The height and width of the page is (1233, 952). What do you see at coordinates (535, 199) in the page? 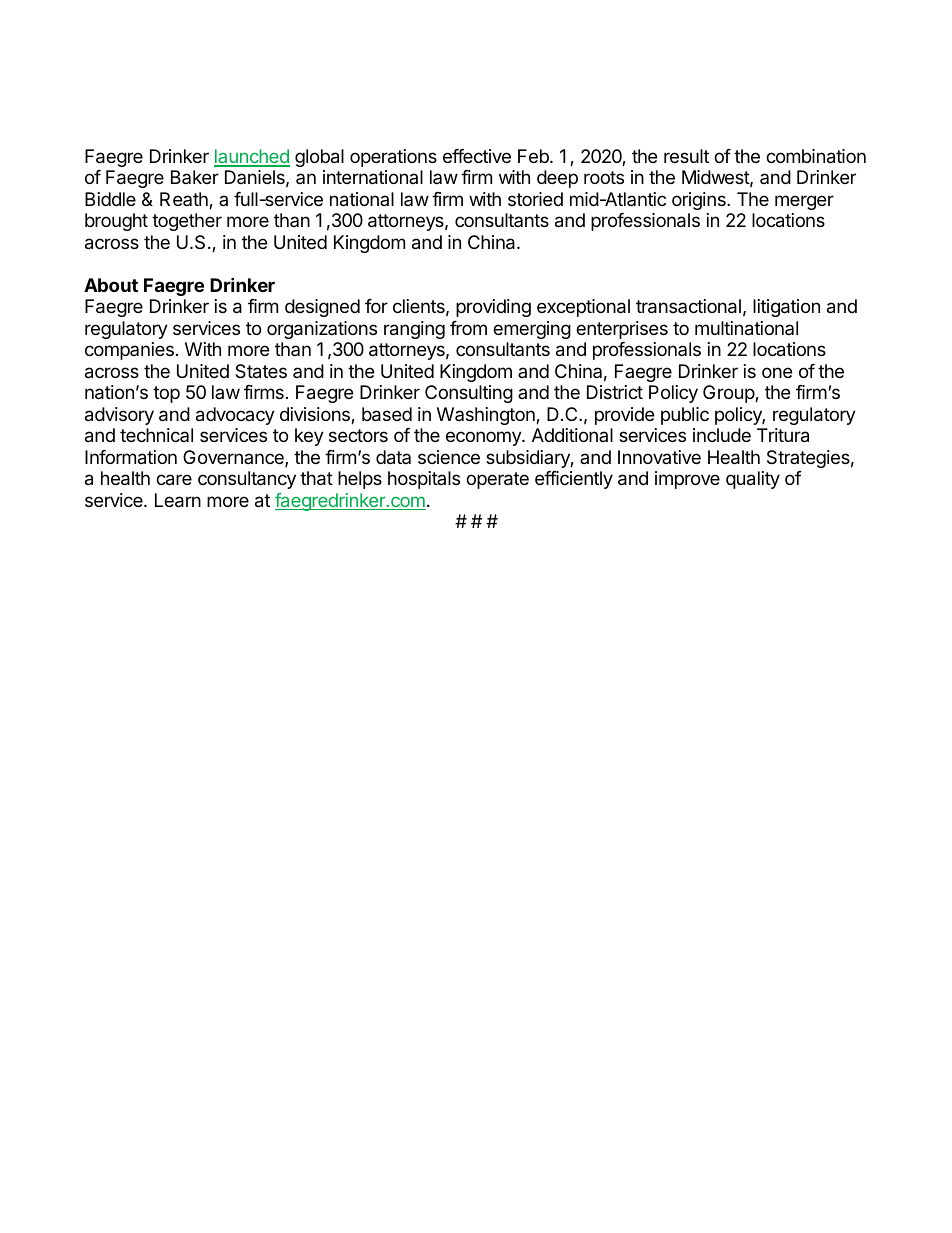
I see `storied` at bounding box center [535, 199].
